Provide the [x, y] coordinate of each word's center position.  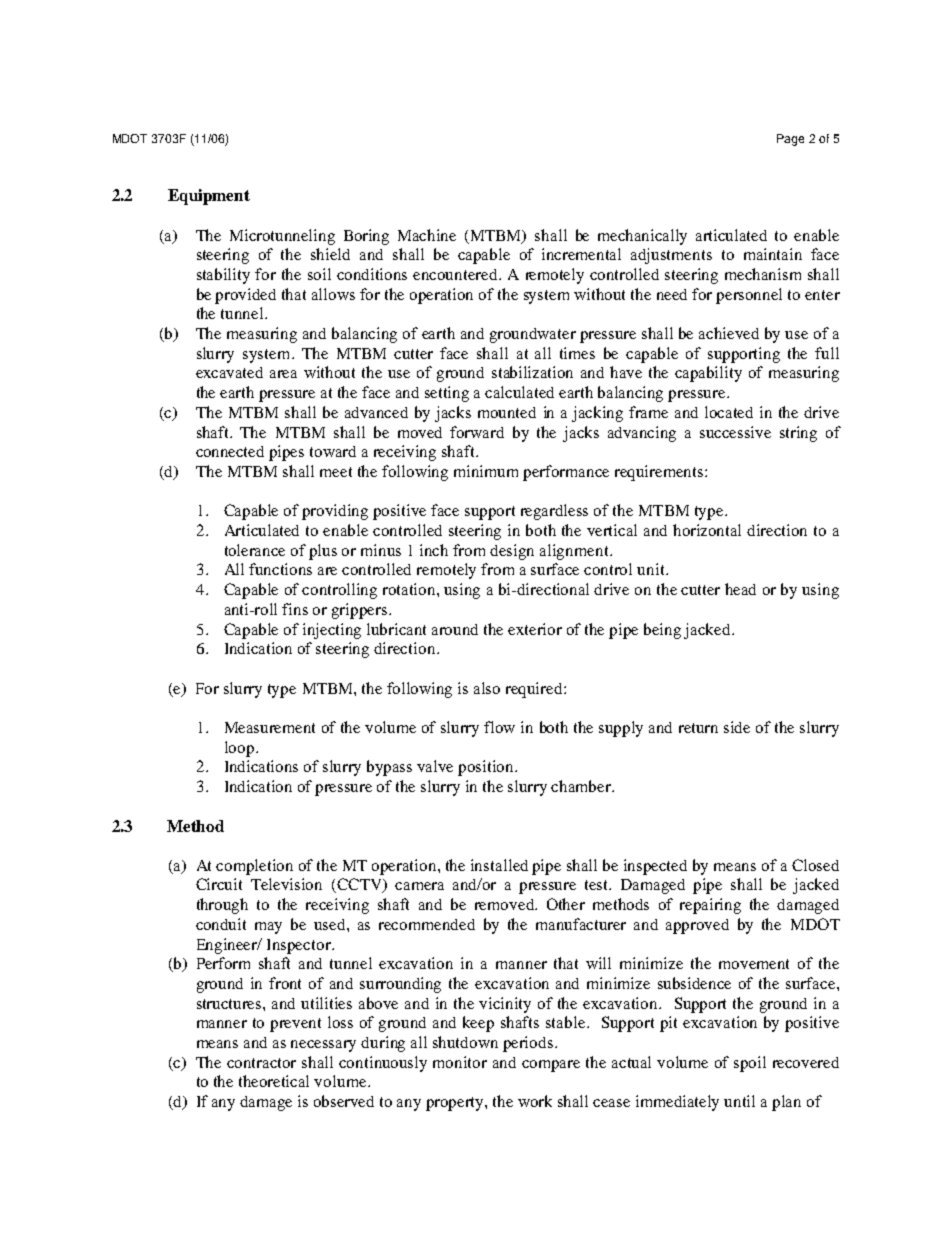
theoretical [274, 1081]
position [487, 768]
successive [735, 432]
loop [239, 749]
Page [790, 140]
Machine [427, 235]
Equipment [209, 197]
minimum [486, 471]
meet [336, 472]
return [698, 728]
